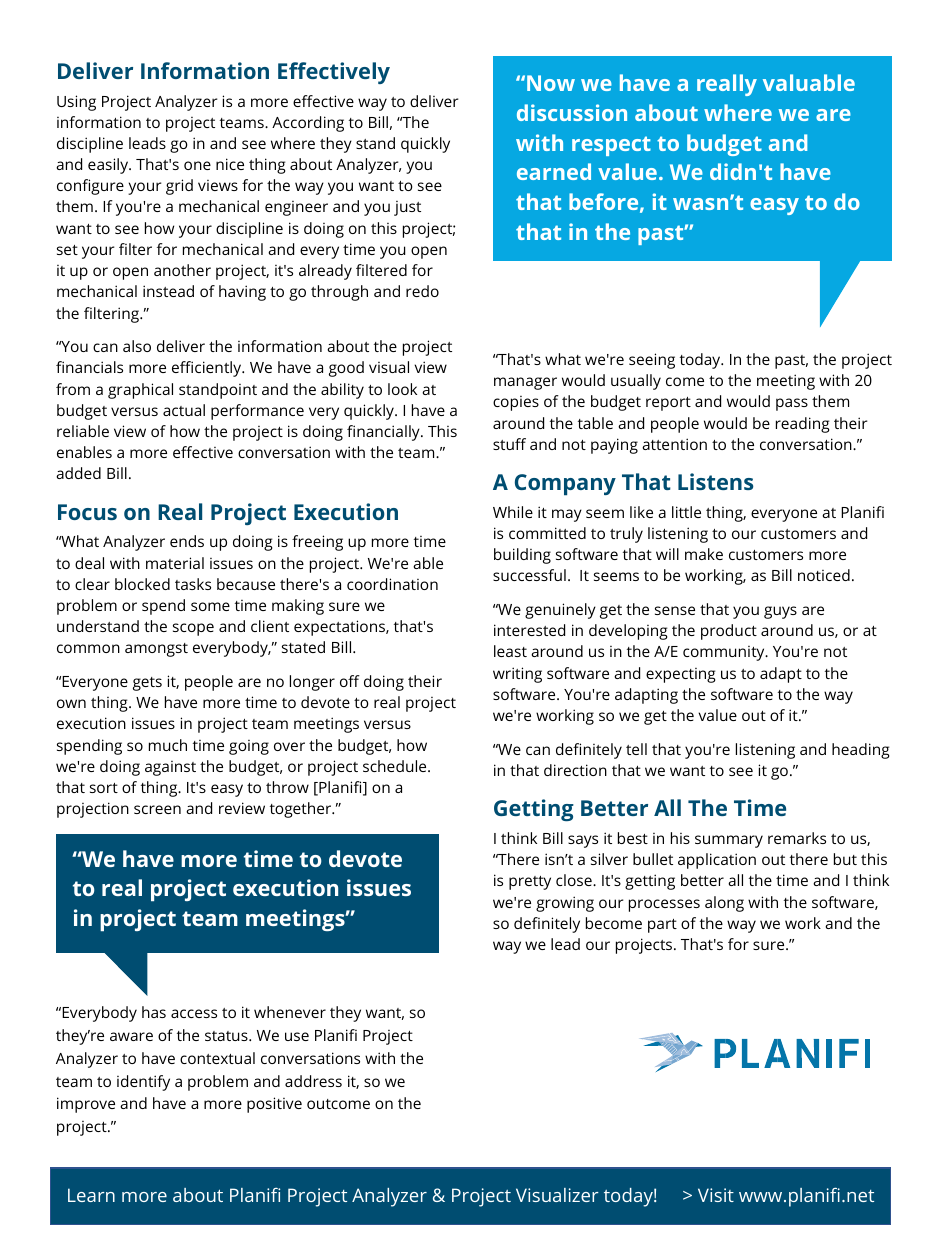 The height and width of the screenshot is (1233, 952). I want to click on least, so click(510, 651).
